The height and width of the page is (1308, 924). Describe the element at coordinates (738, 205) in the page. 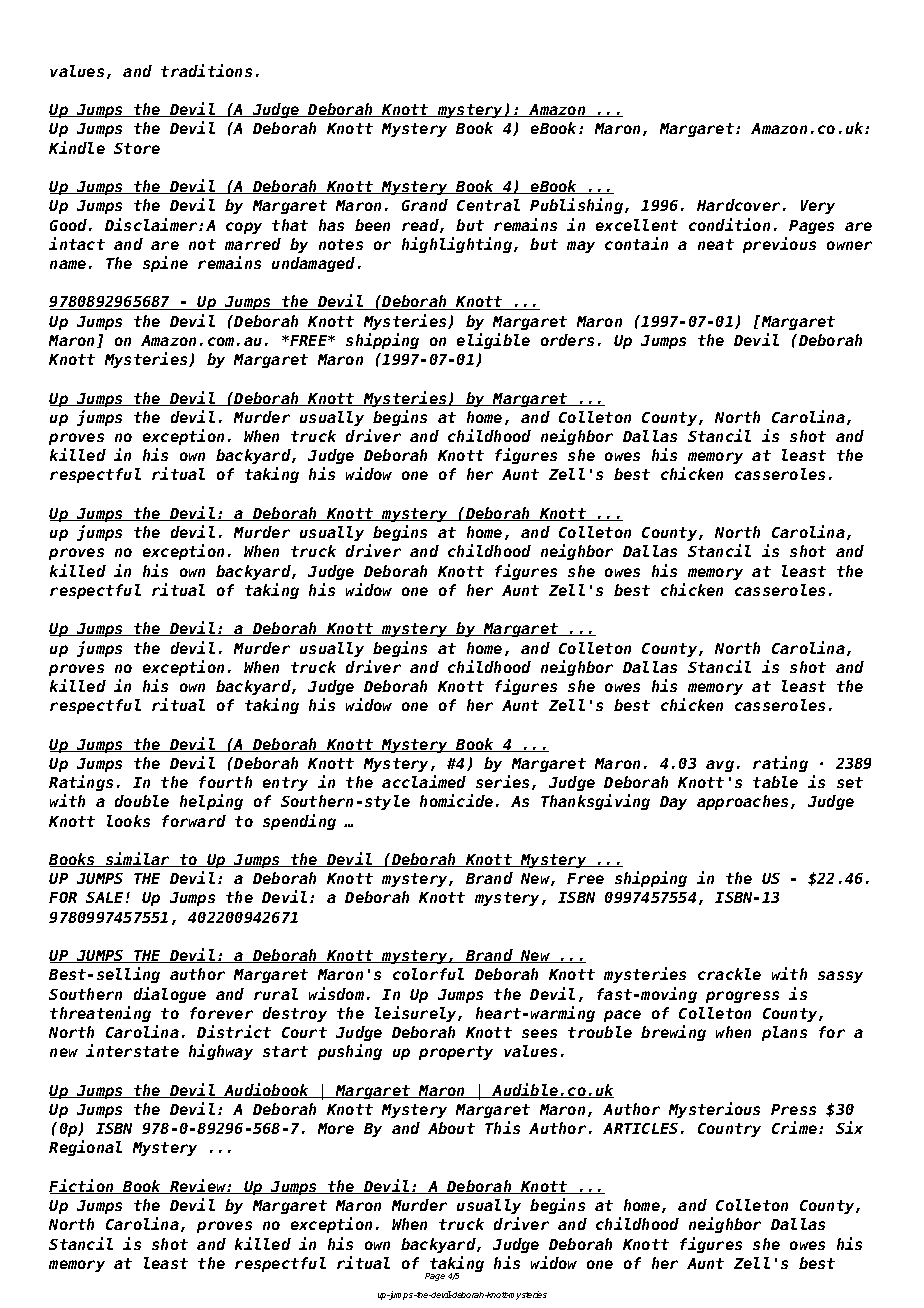

I see `Hardcover` at that location.
